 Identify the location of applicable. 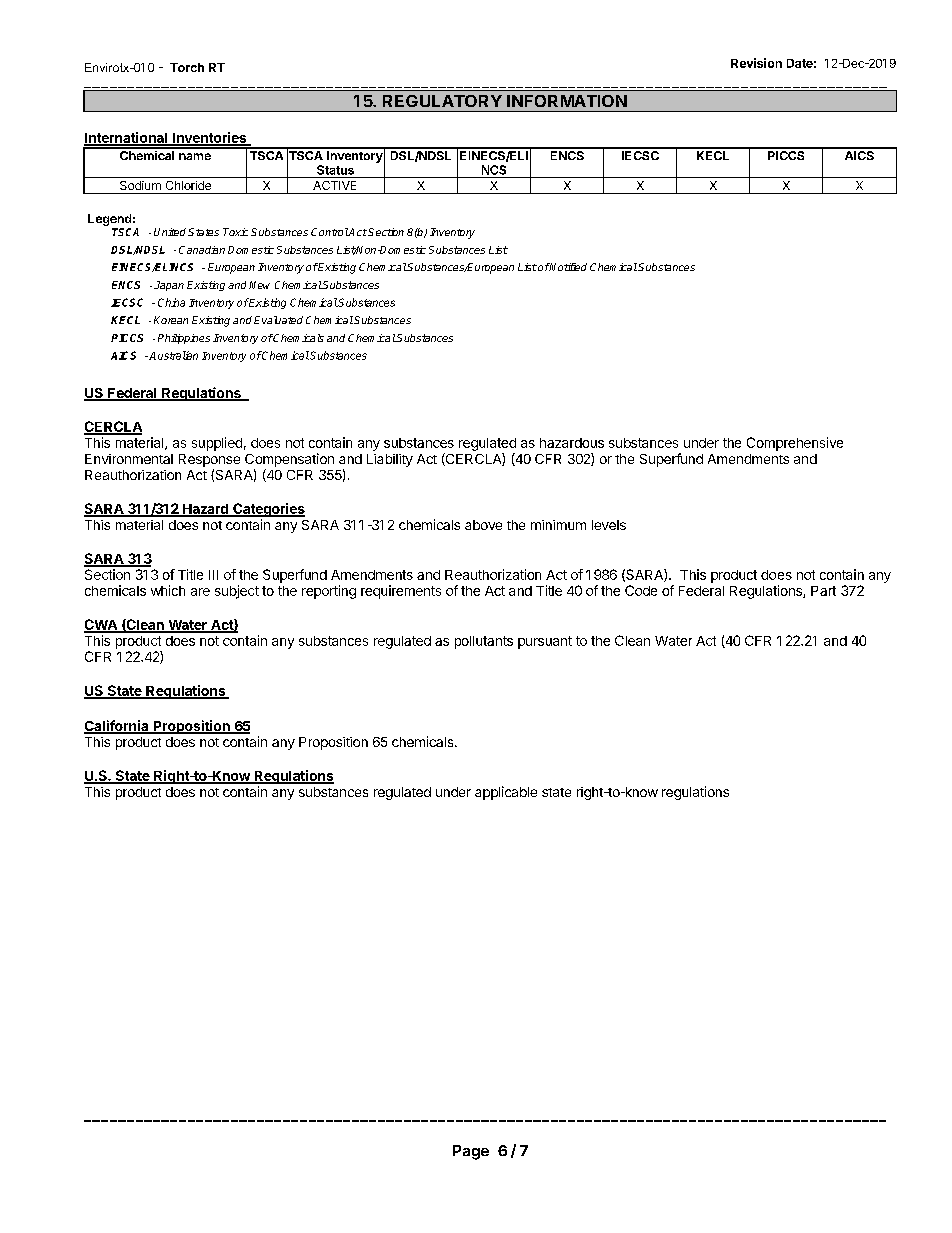
(506, 793).
